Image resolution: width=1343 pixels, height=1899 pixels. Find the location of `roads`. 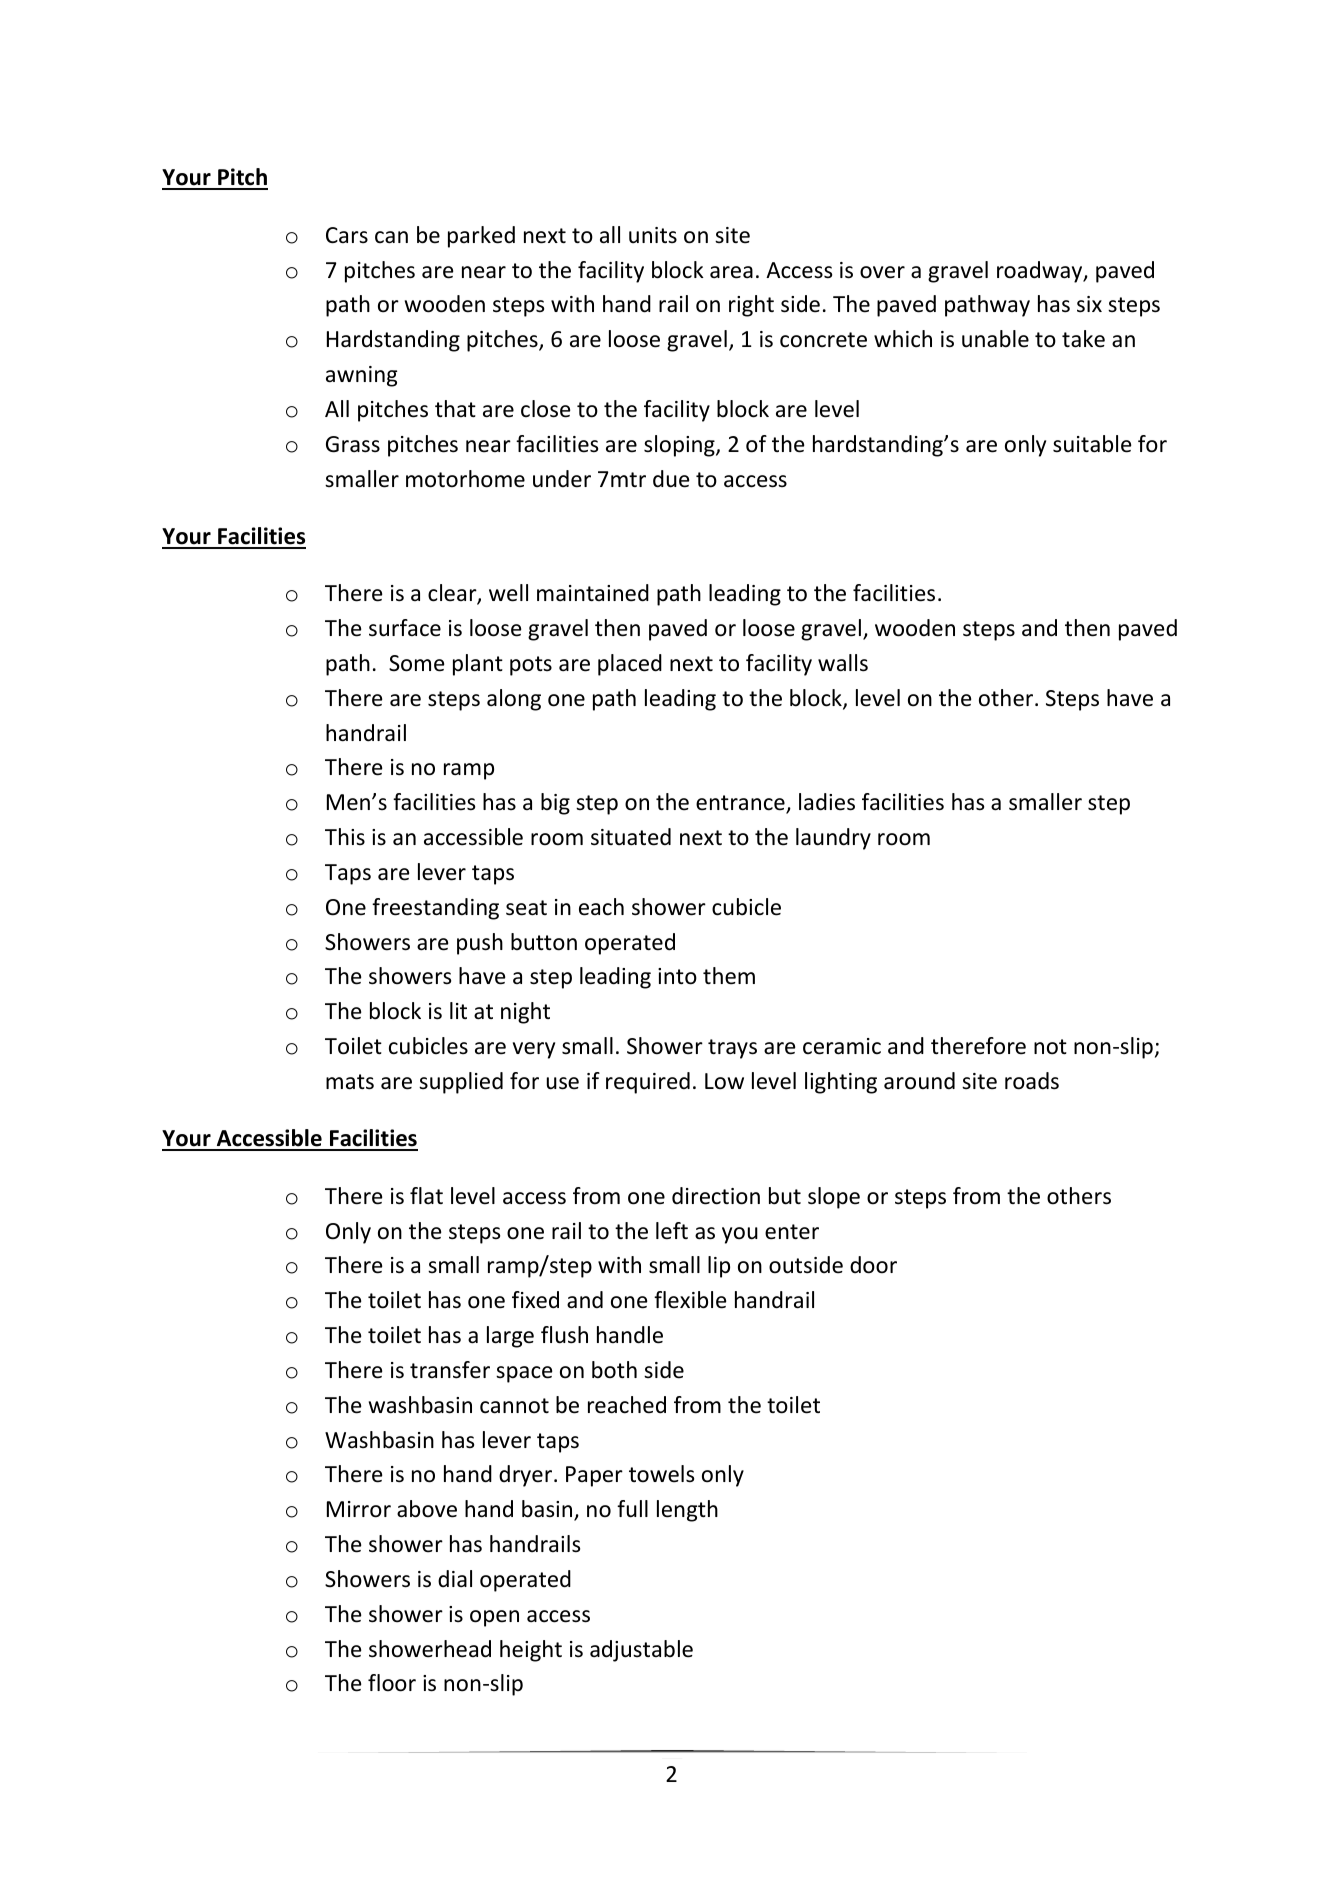

roads is located at coordinates (1032, 1081).
